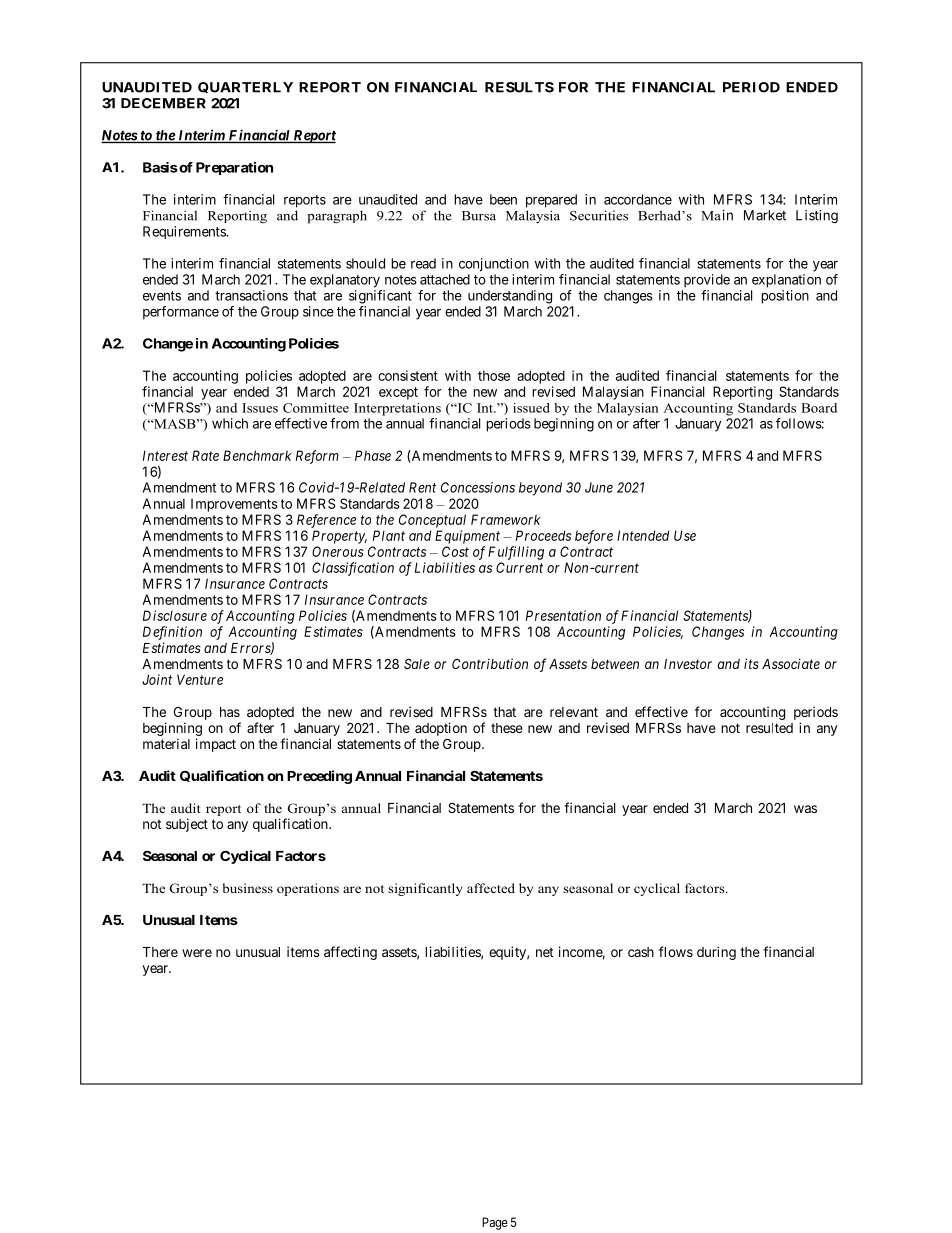 Image resolution: width=952 pixels, height=1233 pixels. What do you see at coordinates (245, 87) in the page?
I see `QUARTERLY` at bounding box center [245, 87].
